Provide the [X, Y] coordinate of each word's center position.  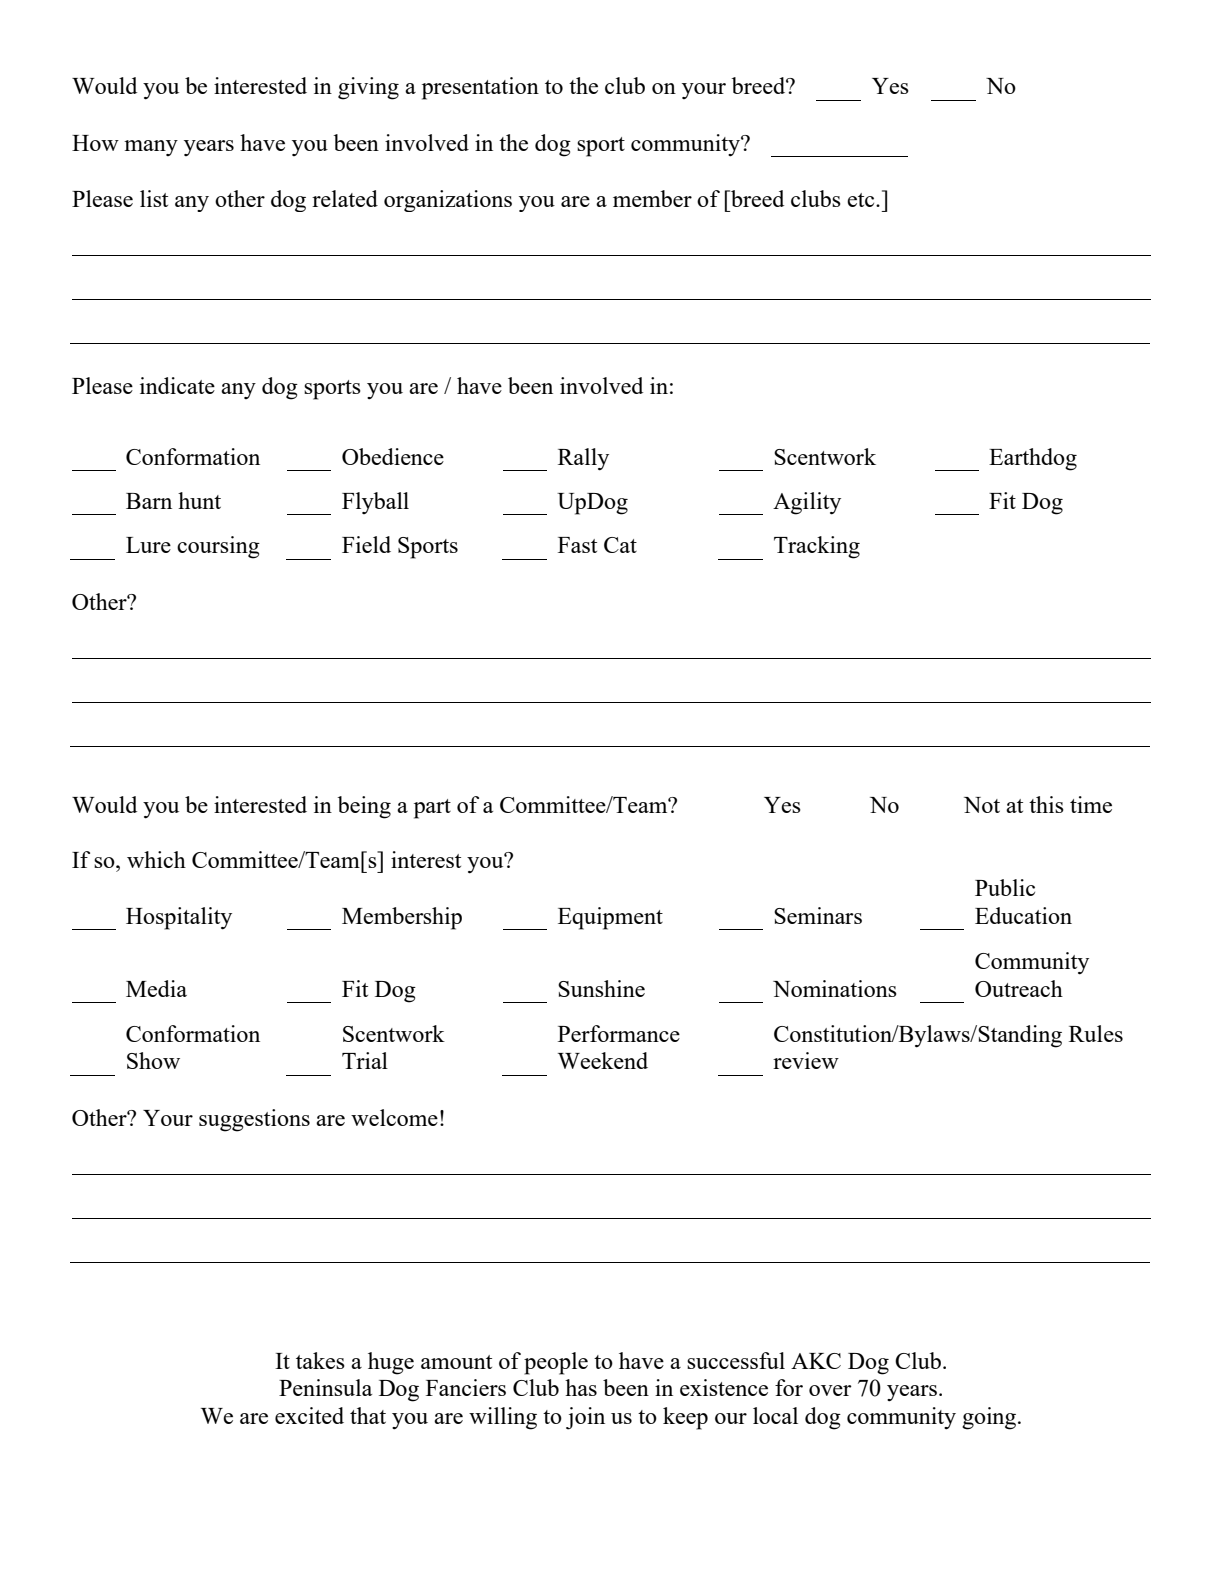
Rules [1096, 1033]
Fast [577, 545]
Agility [807, 503]
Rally [583, 459]
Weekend [603, 1060]
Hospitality [179, 918]
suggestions [254, 1120]
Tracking [817, 547]
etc [862, 200]
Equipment [610, 918]
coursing [218, 547]
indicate [177, 385]
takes [320, 1360]
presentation [480, 88]
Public [1005, 887]
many [151, 148]
